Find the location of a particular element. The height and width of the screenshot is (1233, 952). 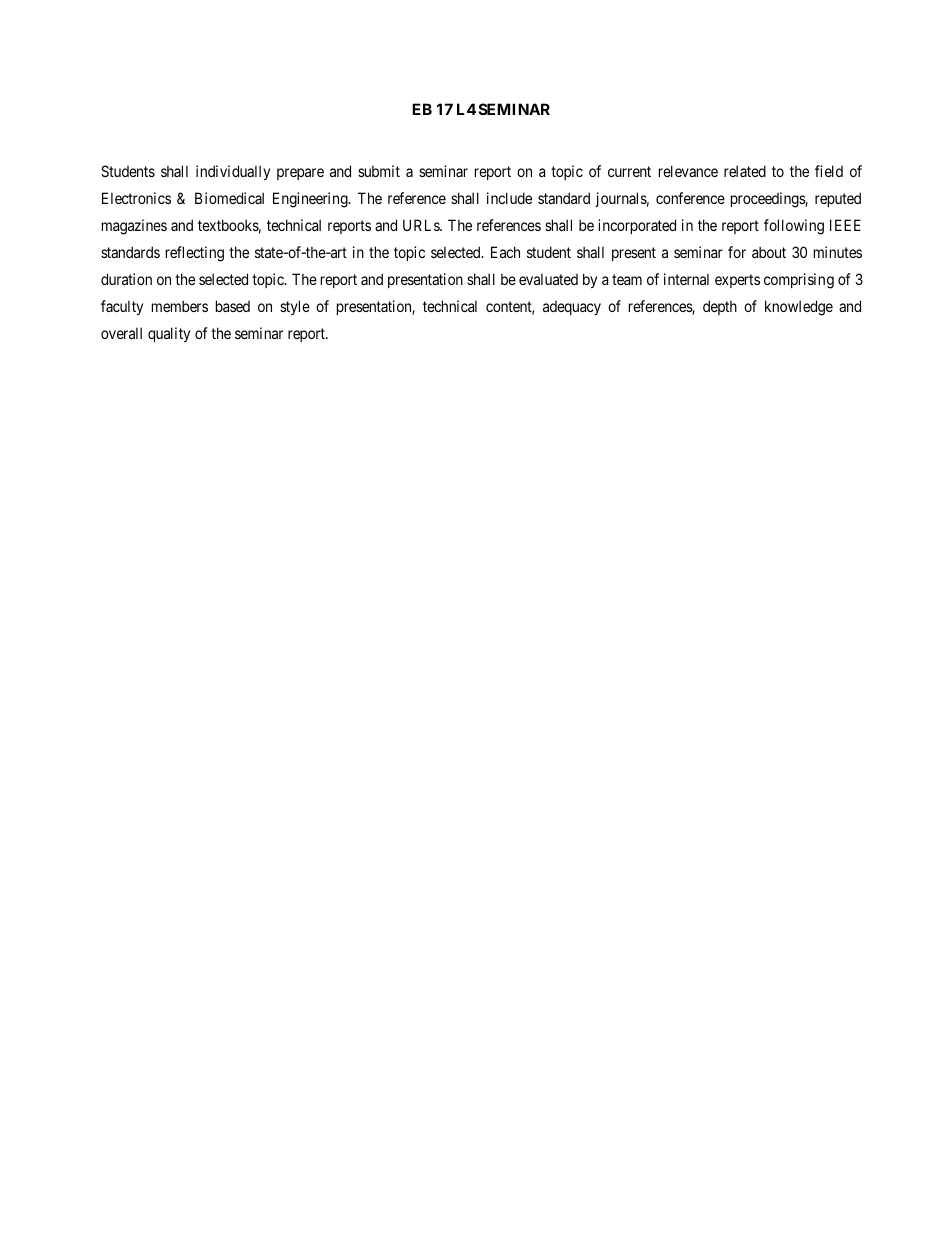

related is located at coordinates (745, 171).
